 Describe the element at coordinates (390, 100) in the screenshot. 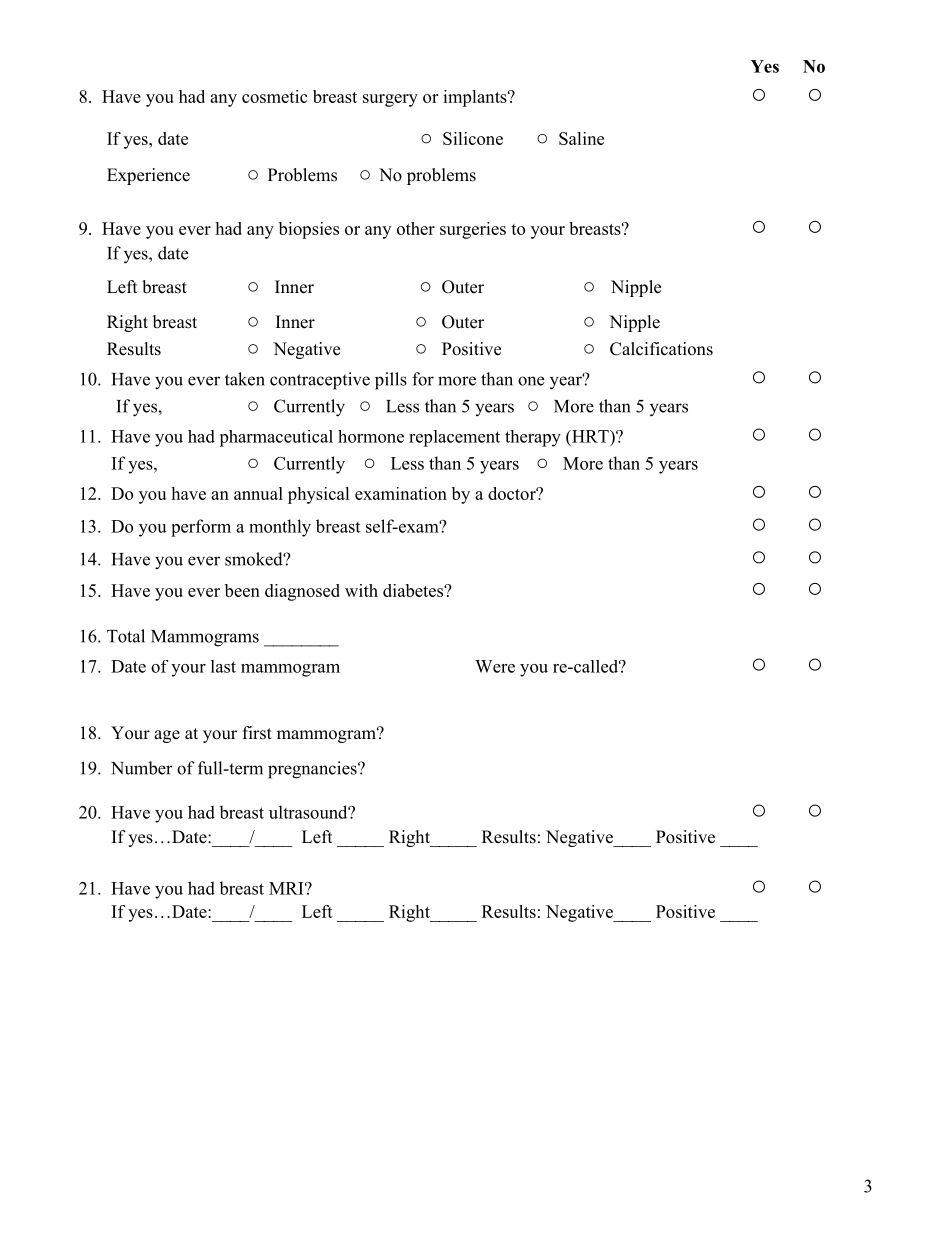

I see `surgery` at that location.
